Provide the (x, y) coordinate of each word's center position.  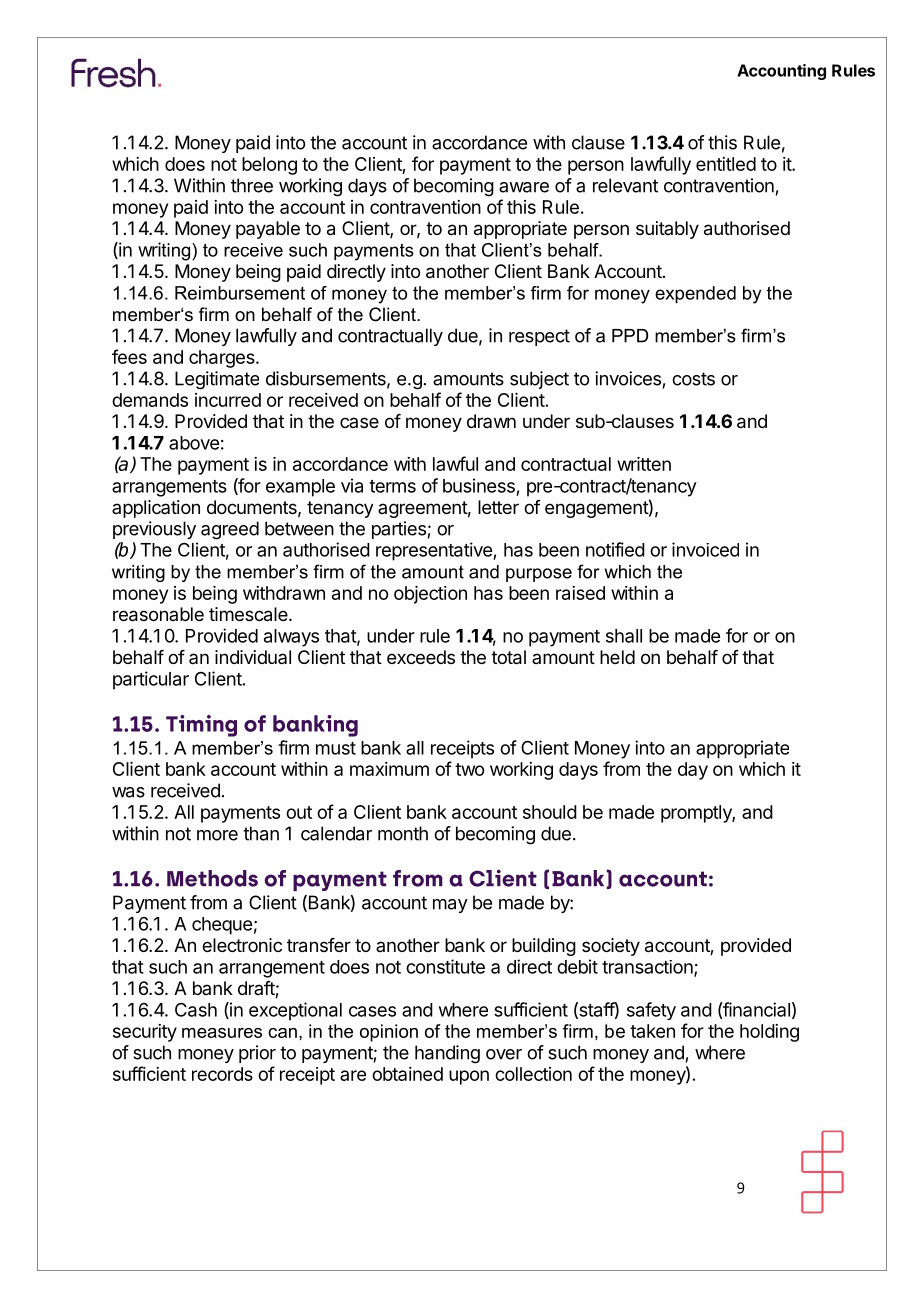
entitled (726, 164)
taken (652, 1031)
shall (624, 636)
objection (430, 595)
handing (447, 1054)
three (252, 185)
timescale (249, 614)
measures (222, 1033)
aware (524, 187)
